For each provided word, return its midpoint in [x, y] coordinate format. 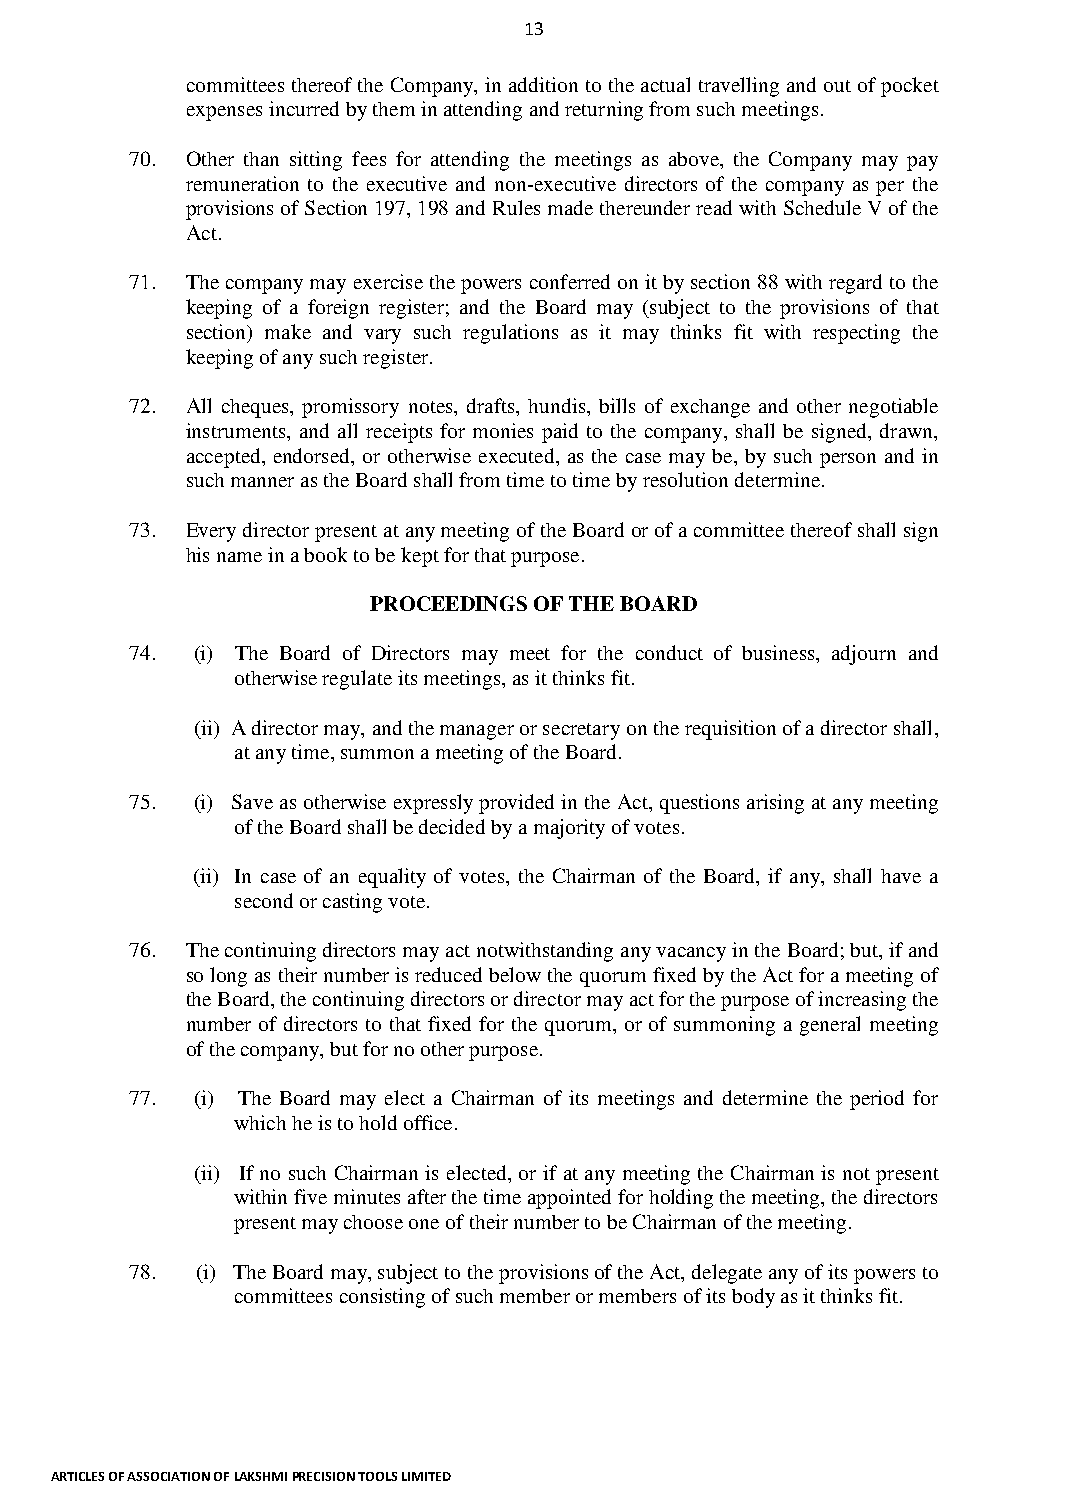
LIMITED [426, 1476]
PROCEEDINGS [448, 603]
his [197, 554]
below [515, 974]
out [837, 86]
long [228, 977]
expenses [224, 113]
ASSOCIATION [168, 1476]
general [830, 1026]
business [779, 652]
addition [543, 84]
